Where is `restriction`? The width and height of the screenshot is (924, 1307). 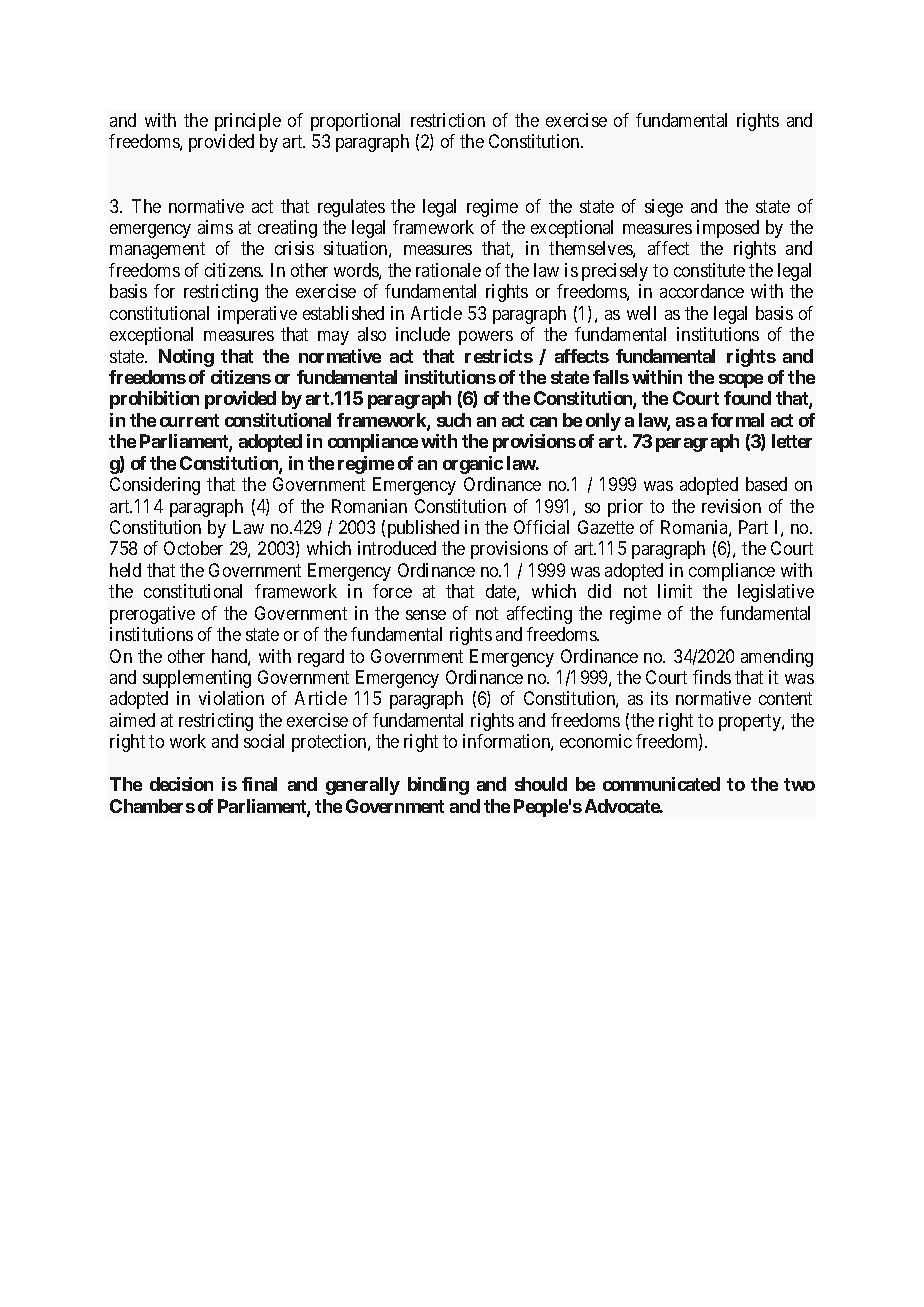 restriction is located at coordinates (448, 120).
